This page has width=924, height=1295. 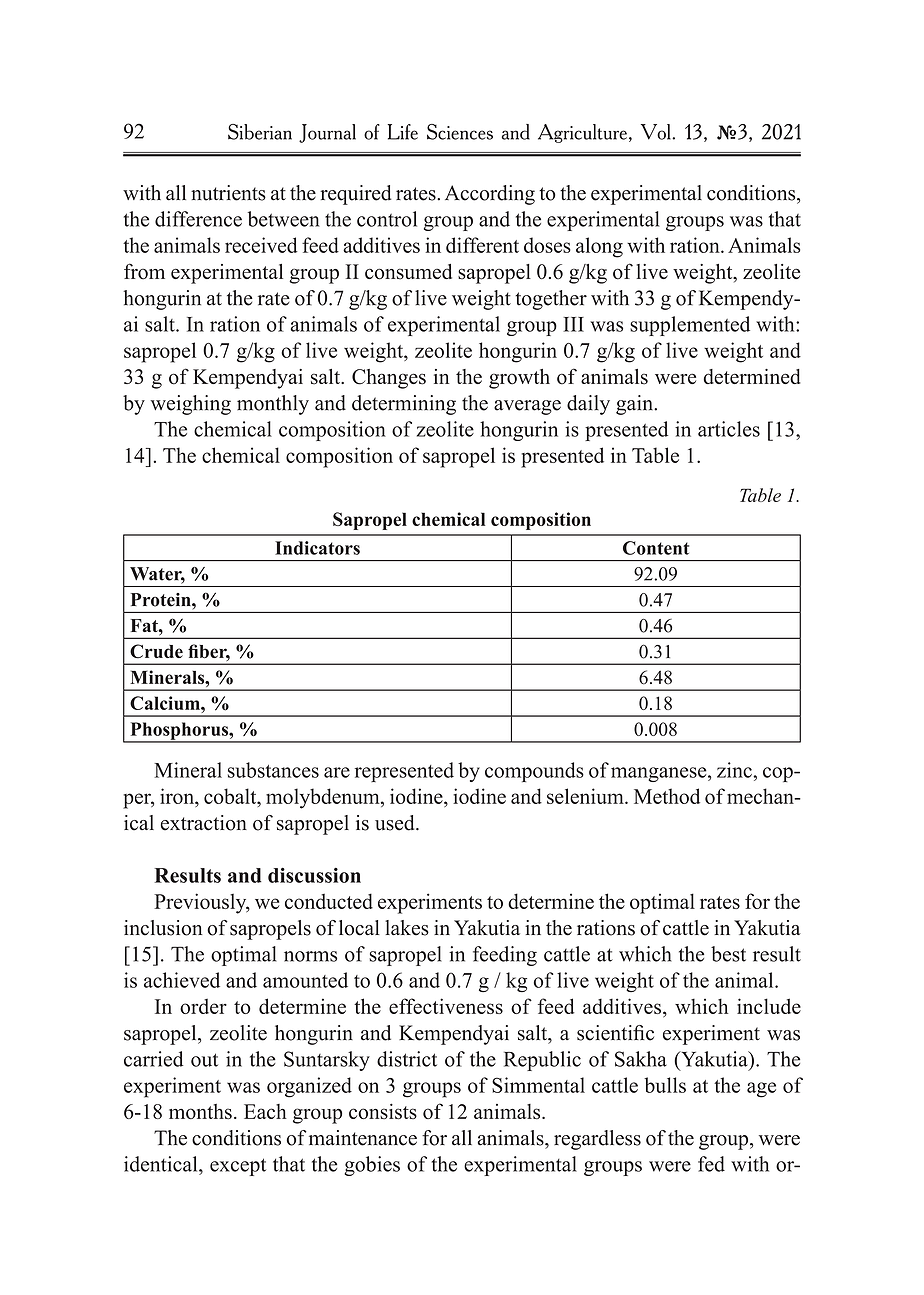 I want to click on Crude, so click(x=156, y=651).
